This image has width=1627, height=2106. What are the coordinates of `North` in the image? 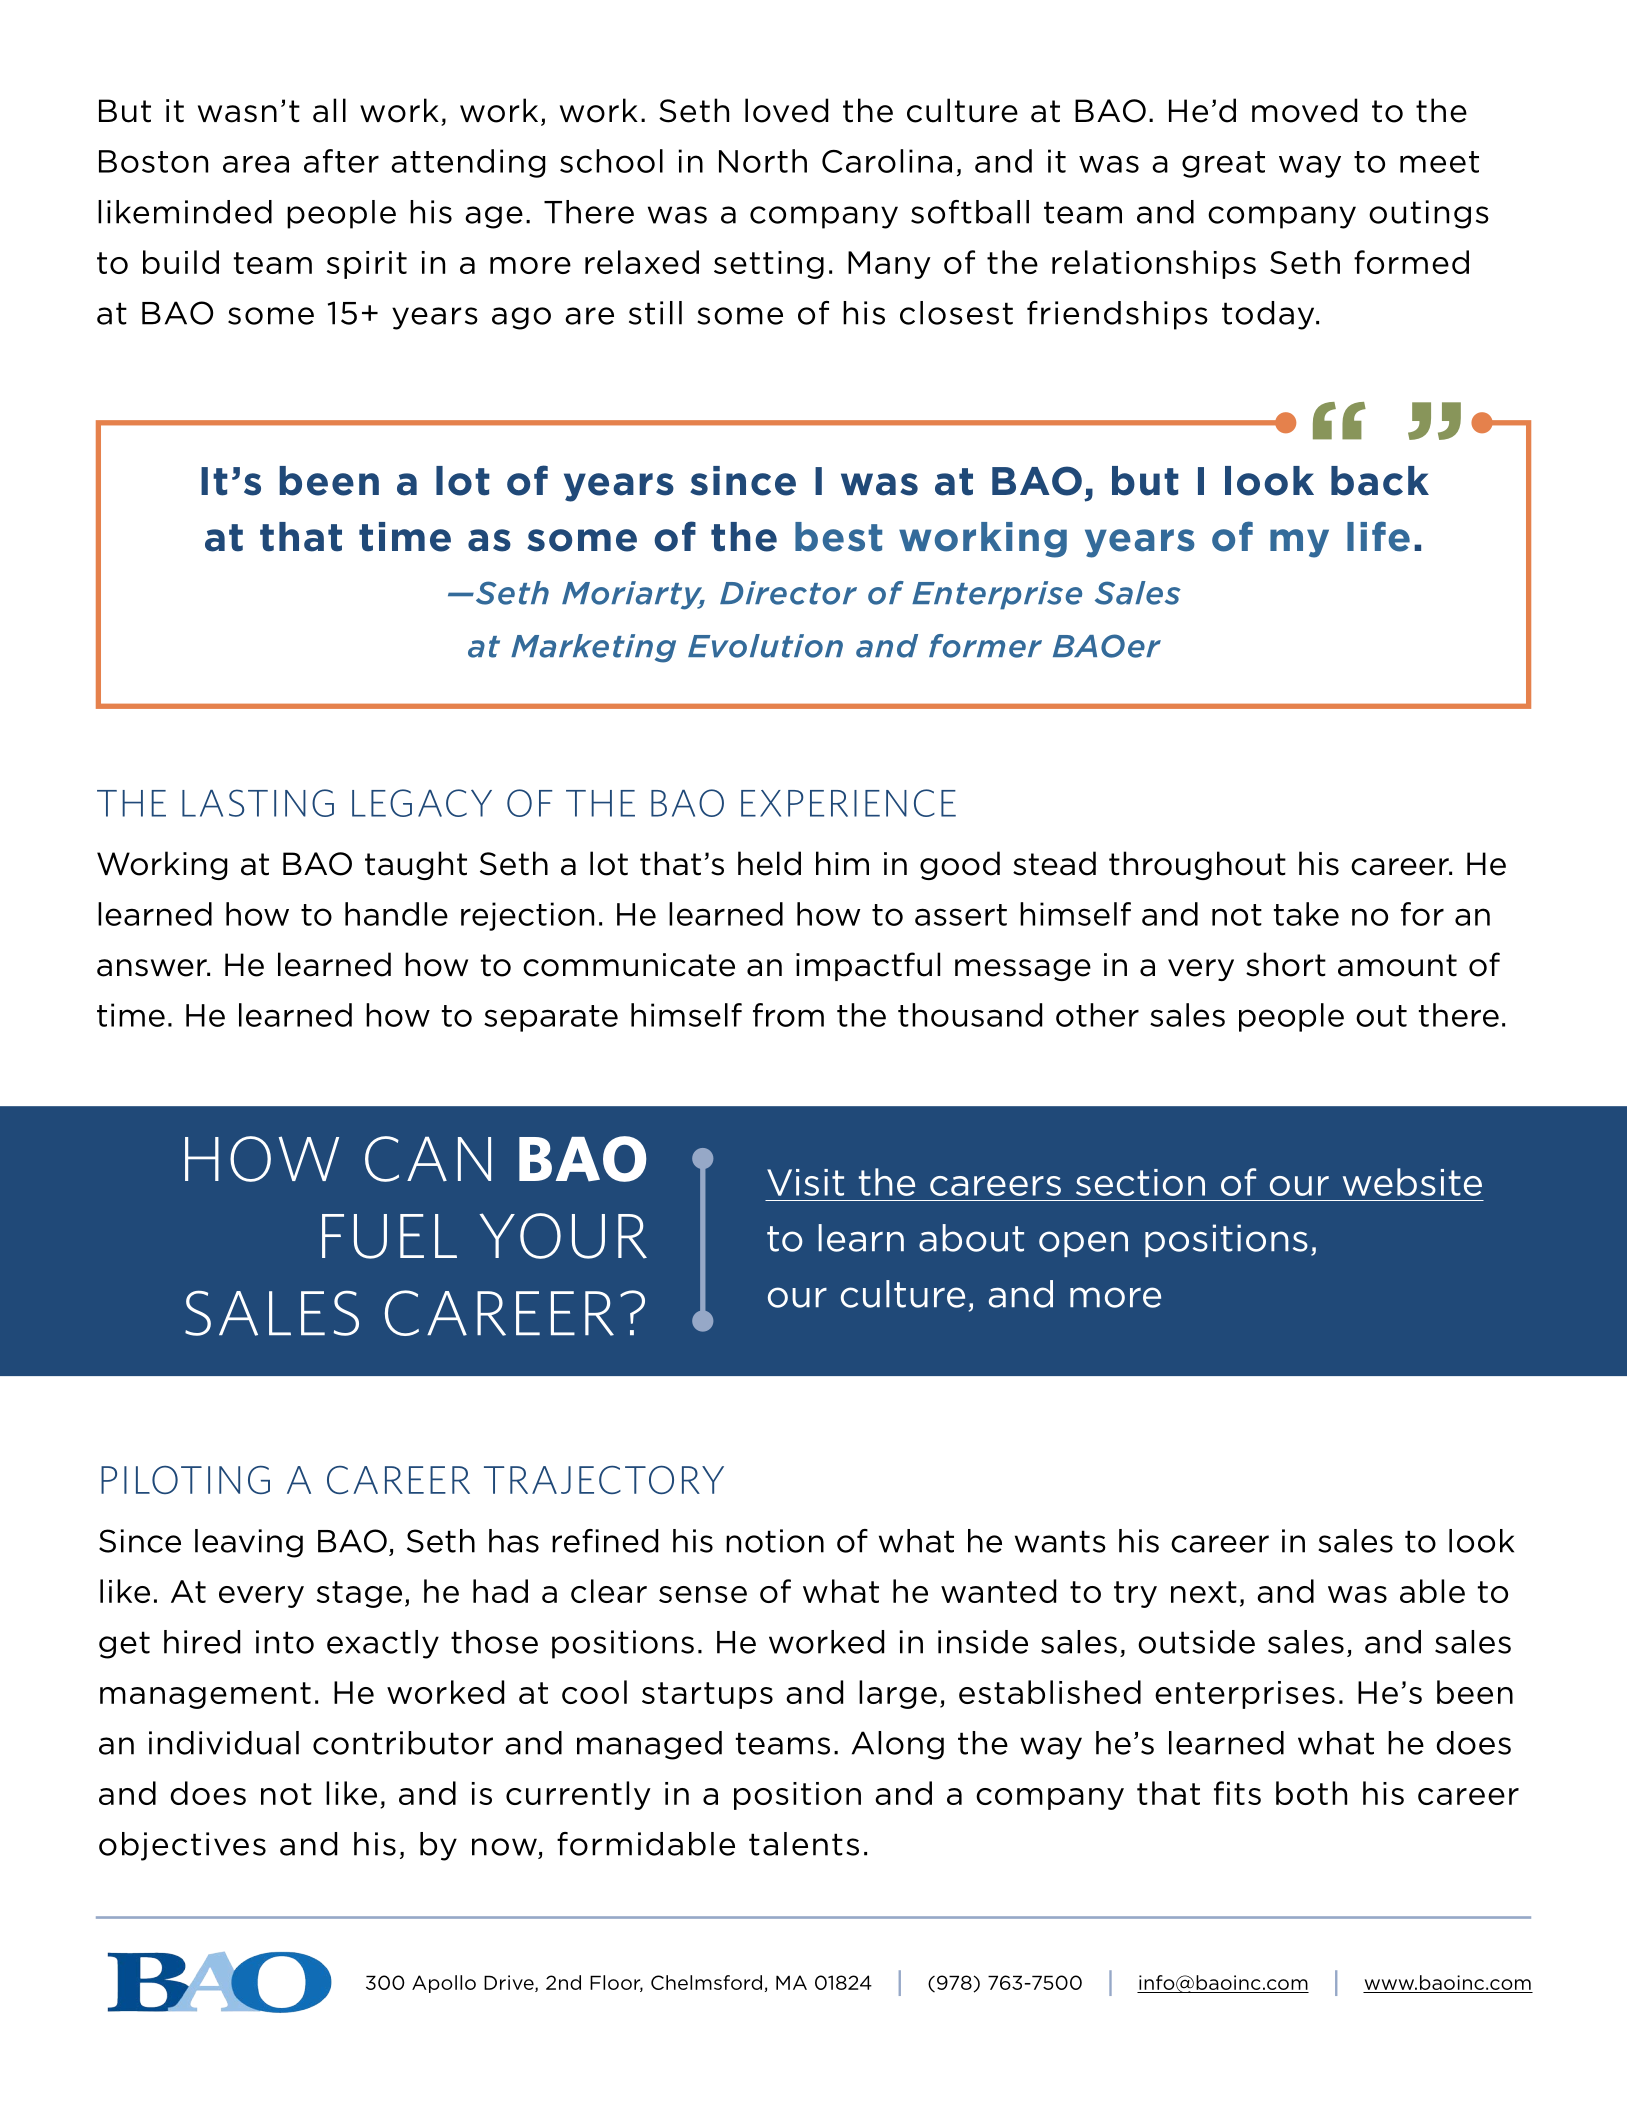 It's located at (763, 161).
